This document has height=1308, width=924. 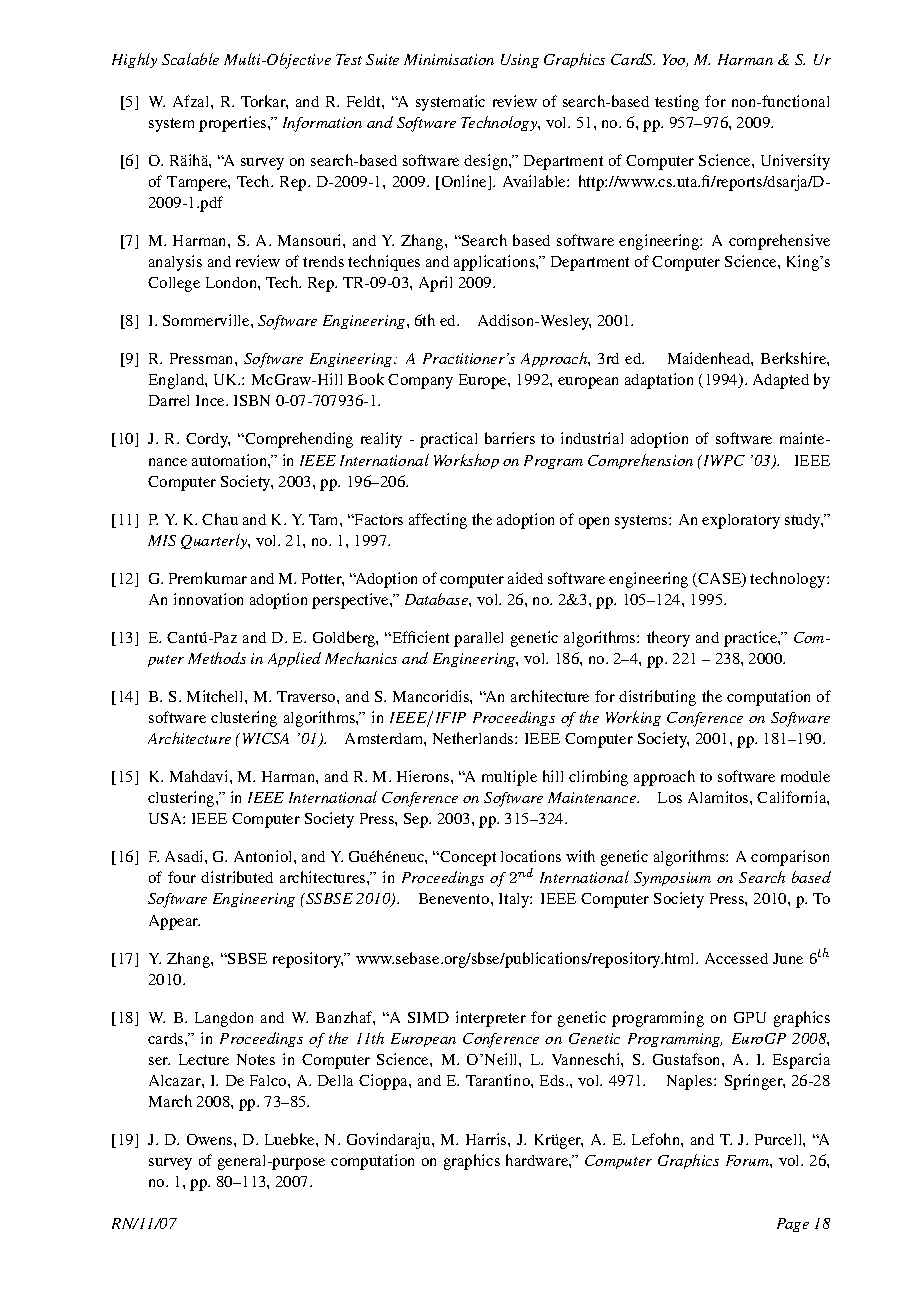 I want to click on Harris, so click(x=487, y=1139).
